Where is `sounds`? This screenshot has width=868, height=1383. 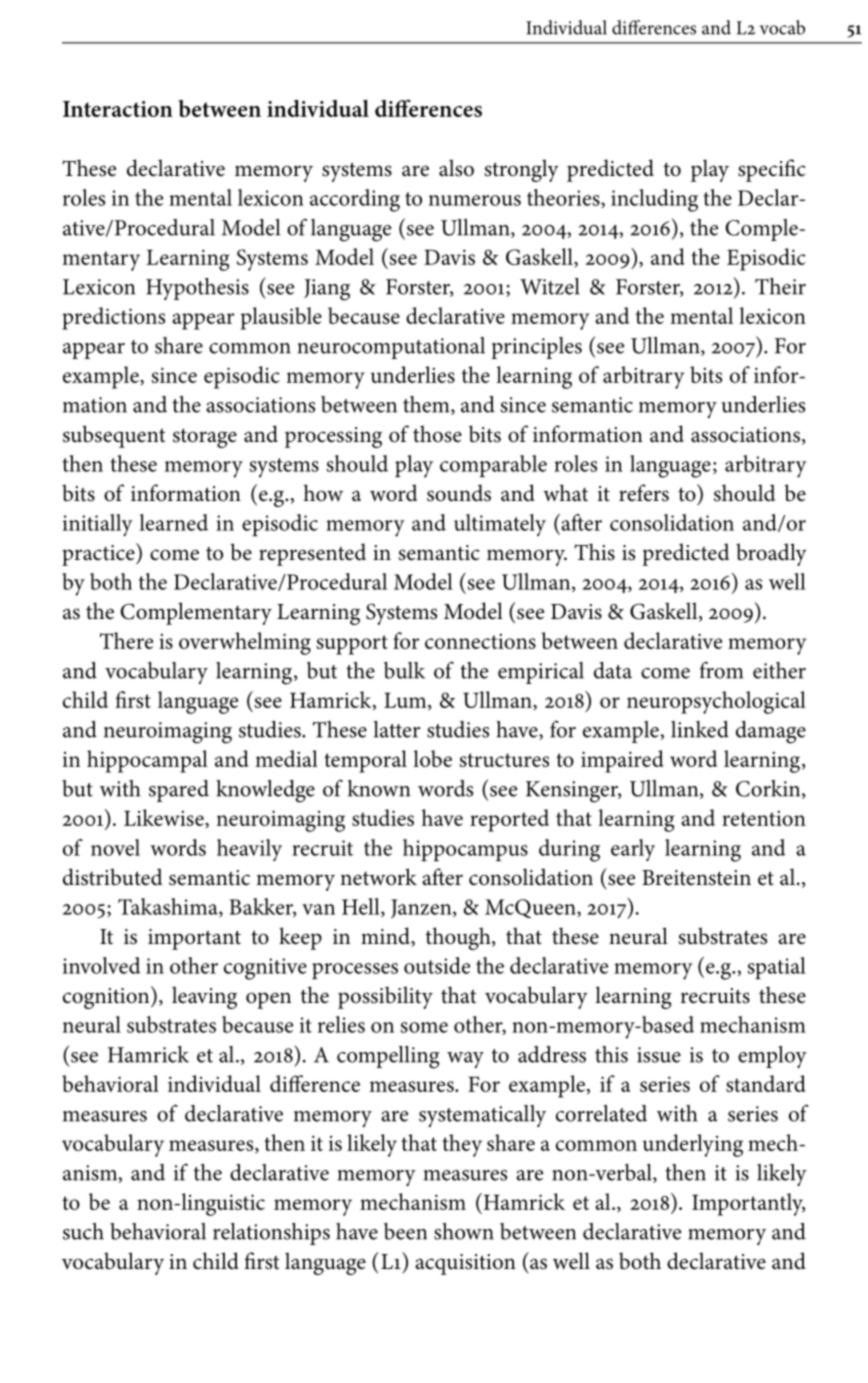
sounds is located at coordinates (459, 493).
